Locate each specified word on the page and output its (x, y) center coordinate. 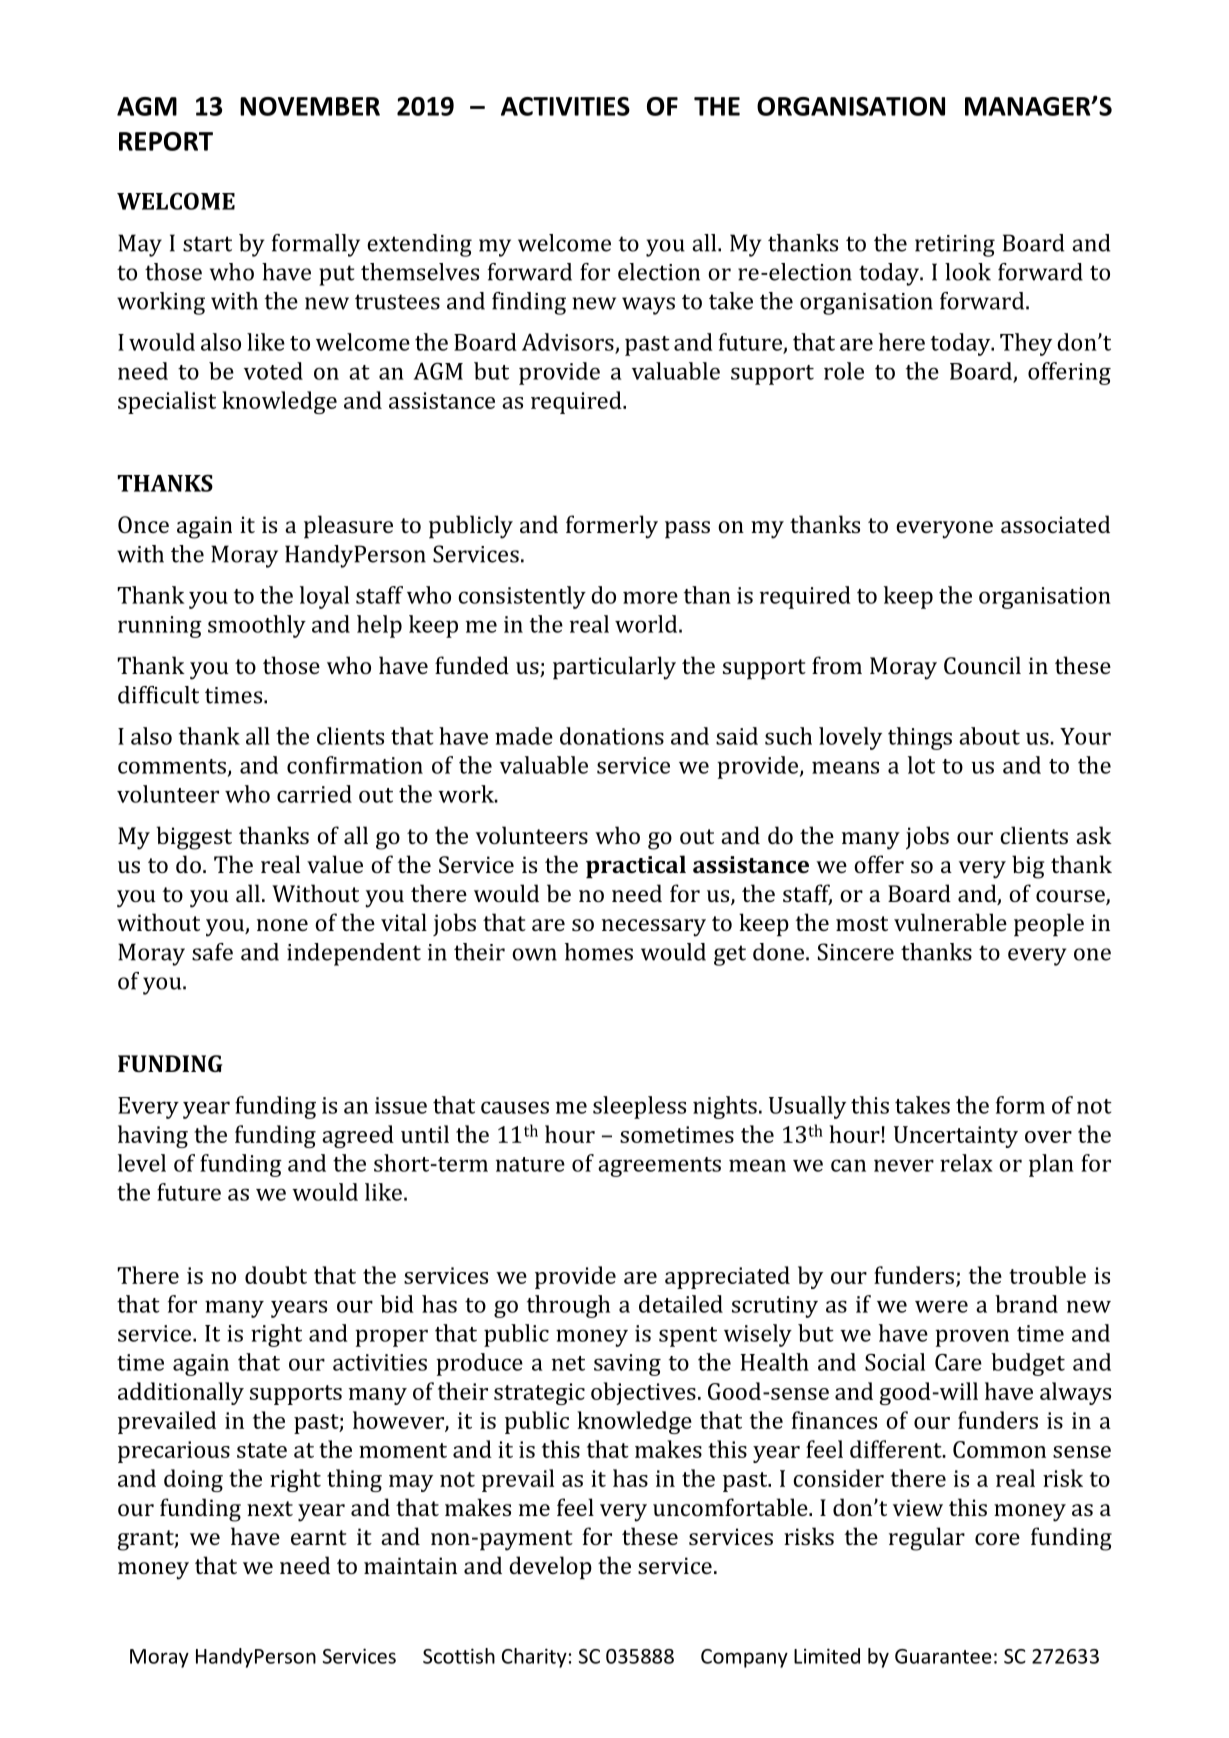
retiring (955, 246)
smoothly (257, 626)
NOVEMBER (310, 106)
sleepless (639, 1107)
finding (529, 303)
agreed (358, 1136)
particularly (614, 668)
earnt (319, 1537)
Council (982, 665)
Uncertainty (956, 1137)
